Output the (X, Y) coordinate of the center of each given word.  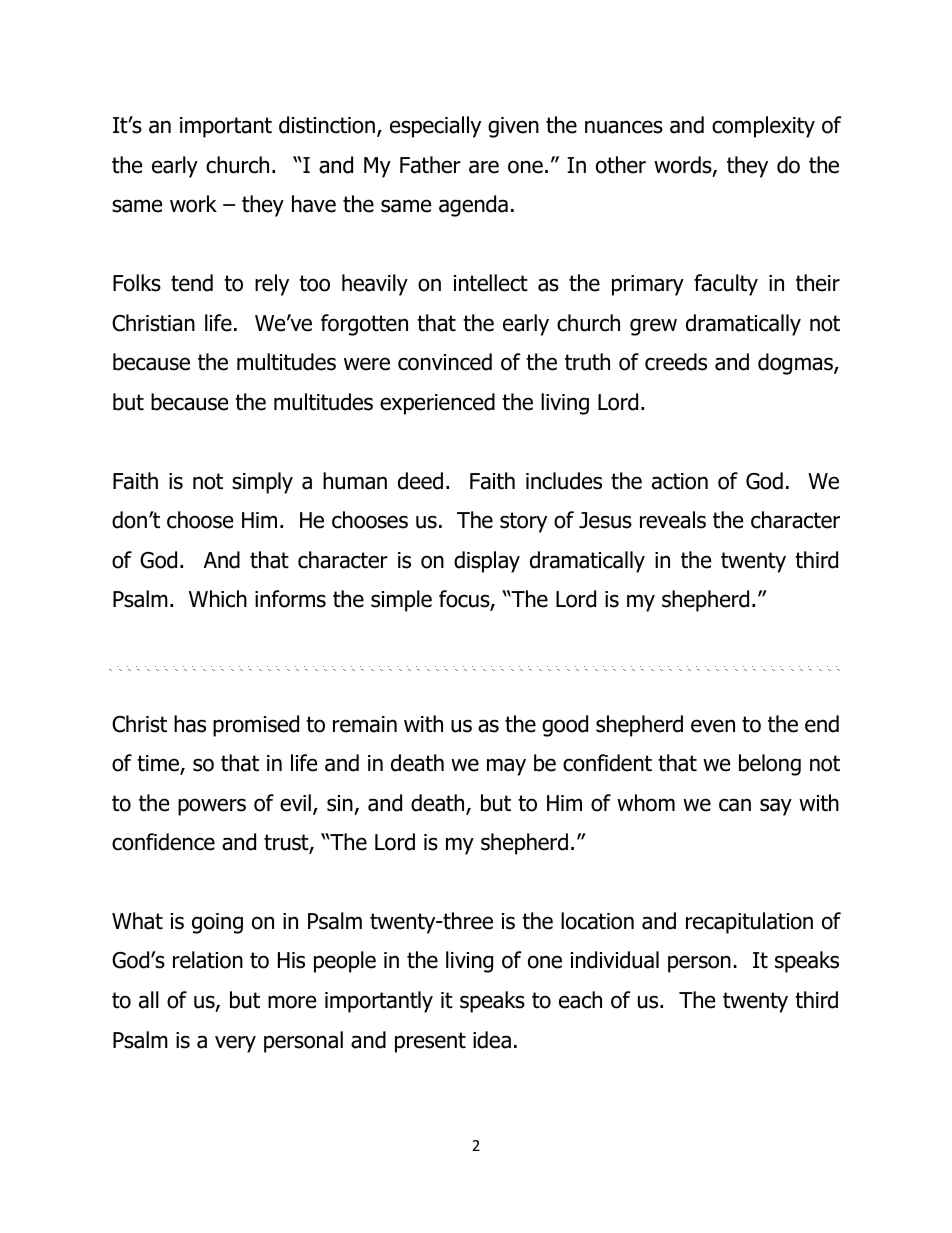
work (193, 204)
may (506, 767)
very (235, 1044)
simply (262, 483)
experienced (437, 404)
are (484, 167)
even (713, 726)
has (190, 724)
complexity (763, 127)
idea (492, 1040)
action (680, 481)
